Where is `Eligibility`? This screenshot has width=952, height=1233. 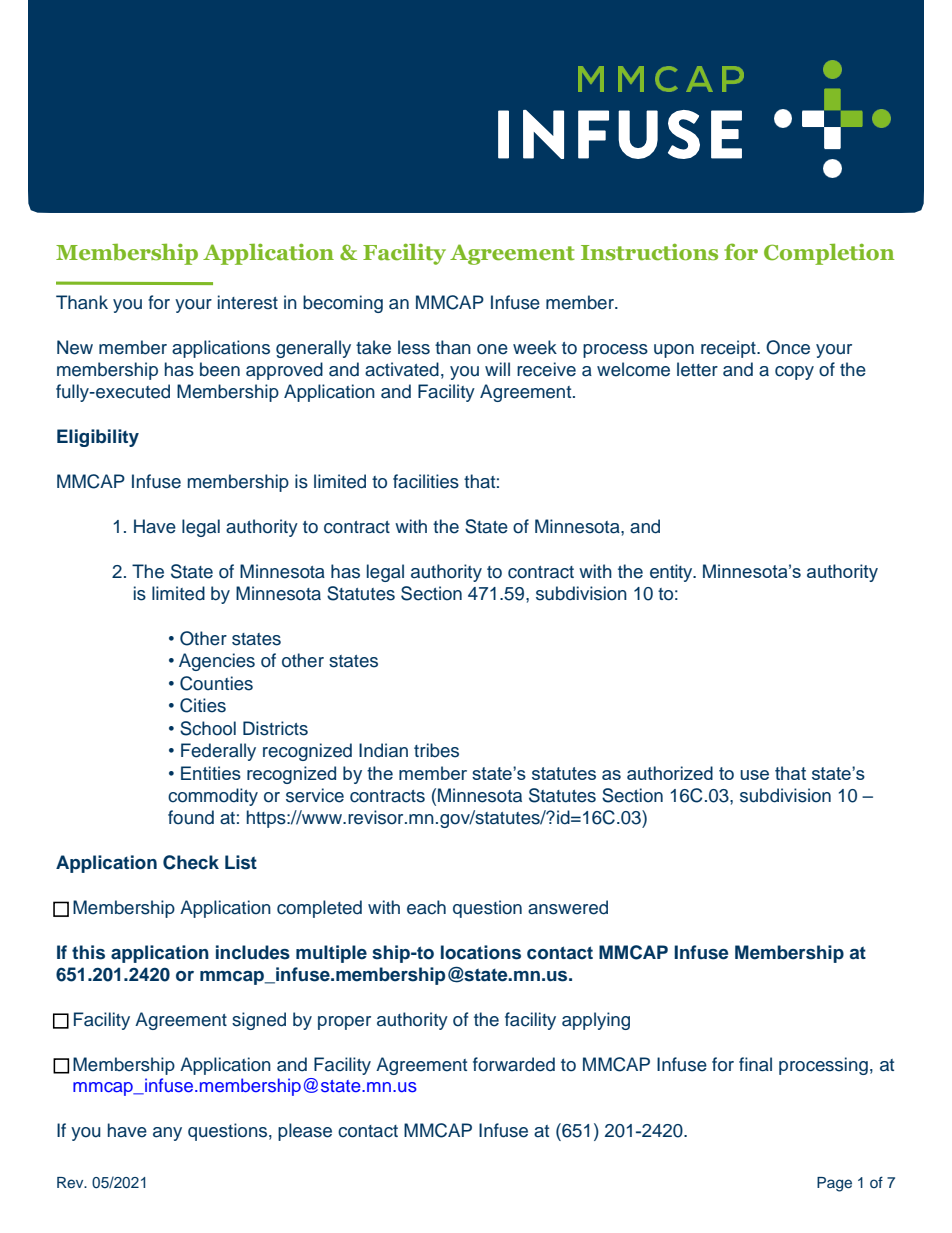 Eligibility is located at coordinates (98, 438).
